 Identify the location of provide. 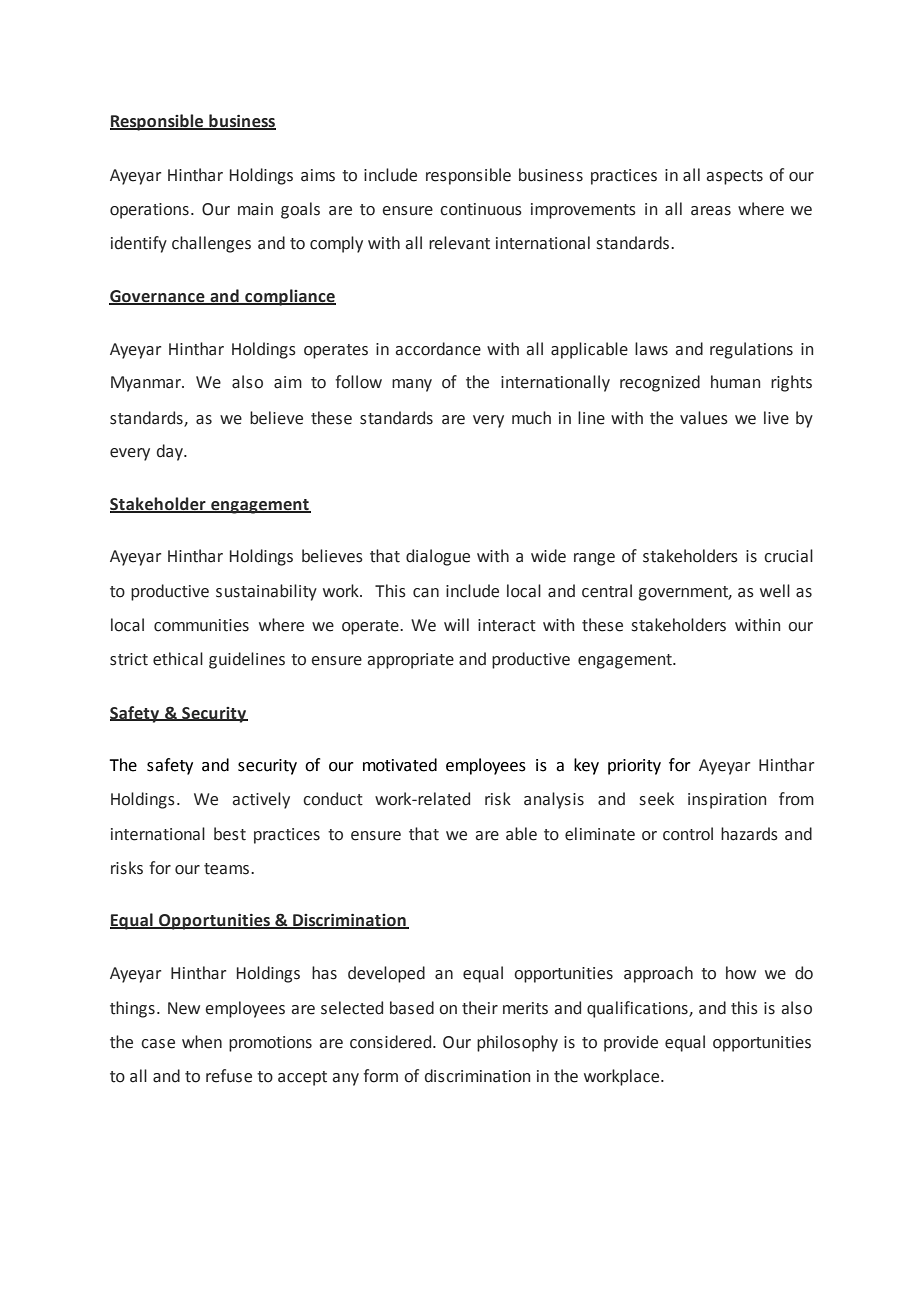
(631, 1043).
